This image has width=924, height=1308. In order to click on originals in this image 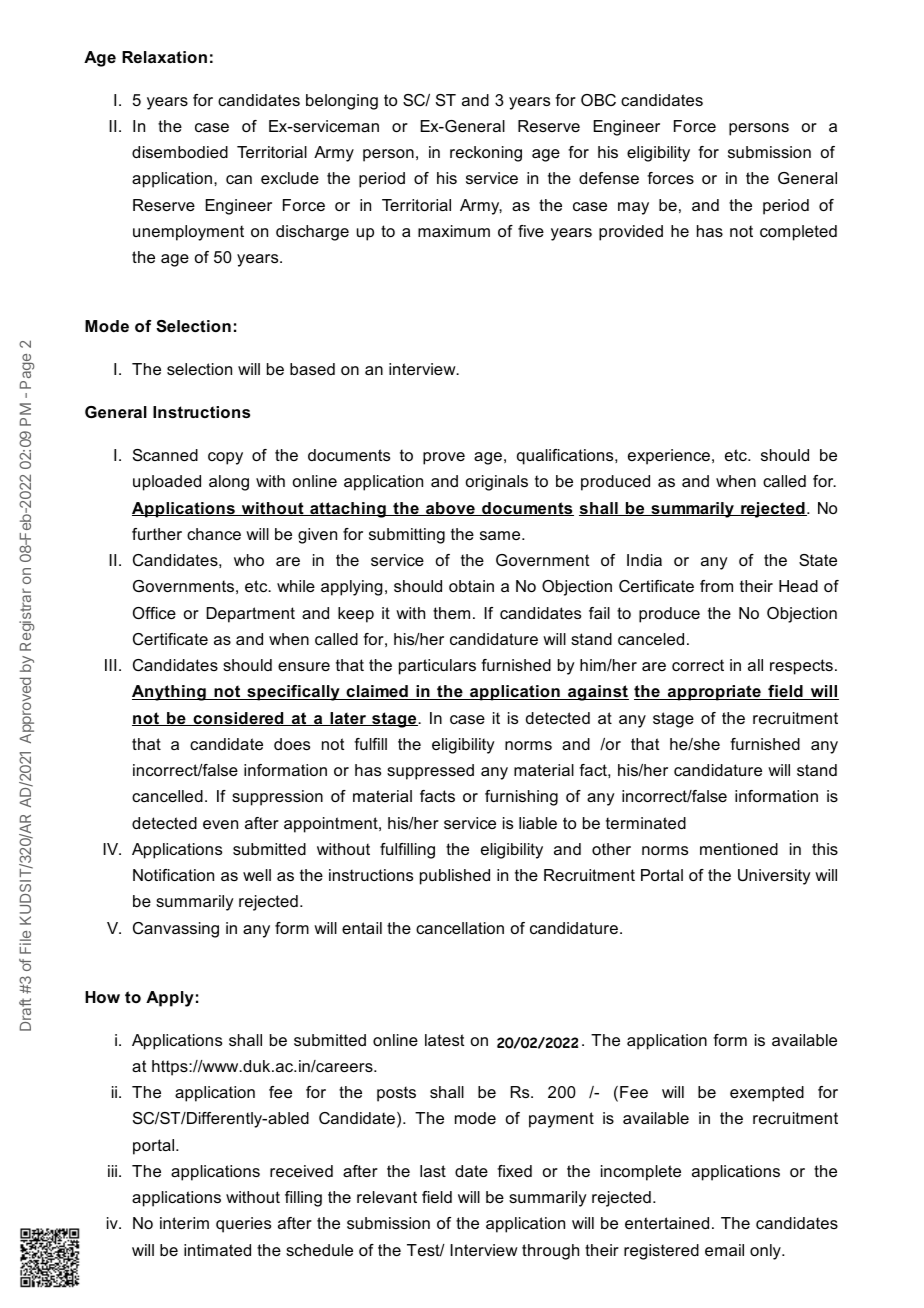, I will do `click(497, 483)`.
